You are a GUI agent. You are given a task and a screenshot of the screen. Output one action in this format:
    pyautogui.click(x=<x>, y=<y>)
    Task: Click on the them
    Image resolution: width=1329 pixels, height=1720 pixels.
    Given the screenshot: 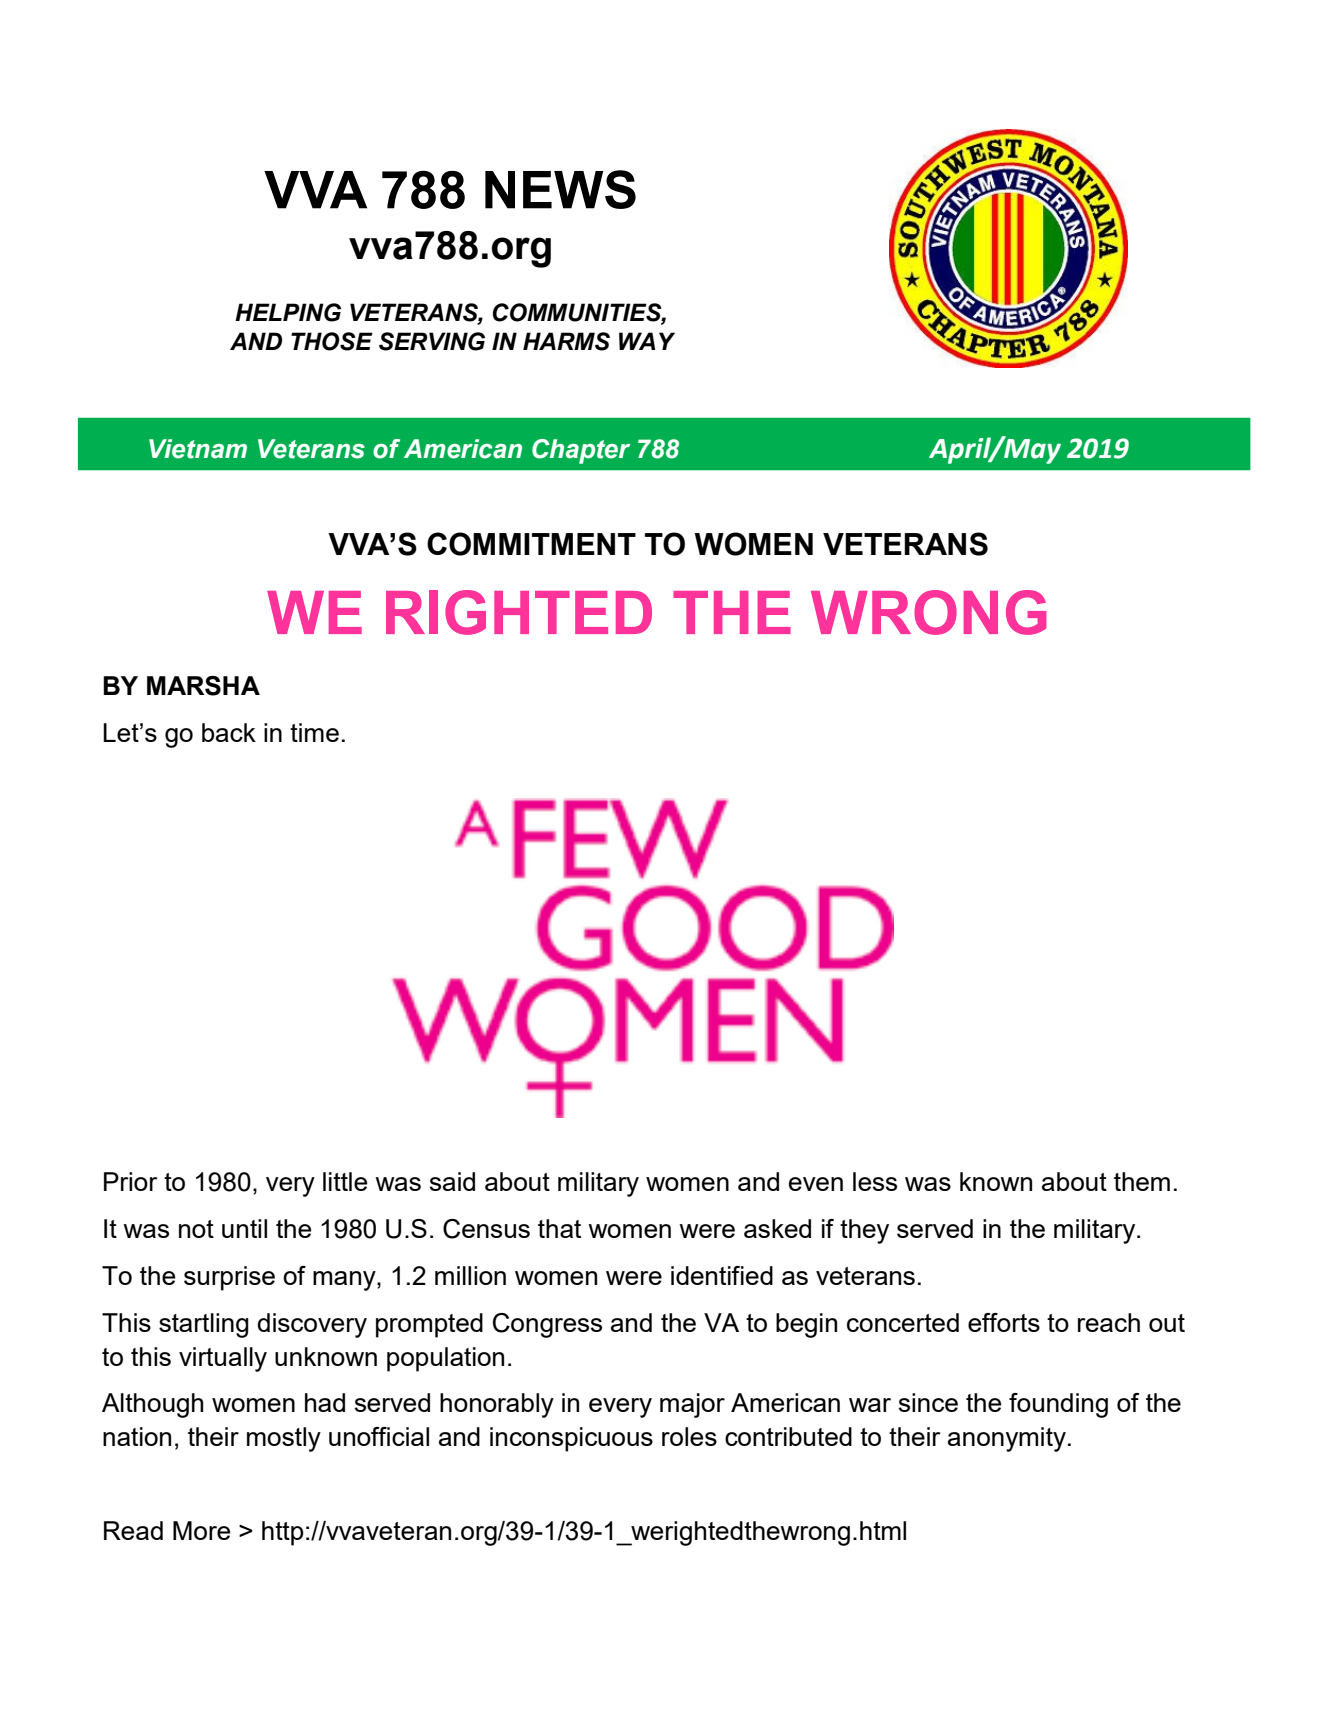 What is the action you would take?
    pyautogui.click(x=1142, y=1181)
